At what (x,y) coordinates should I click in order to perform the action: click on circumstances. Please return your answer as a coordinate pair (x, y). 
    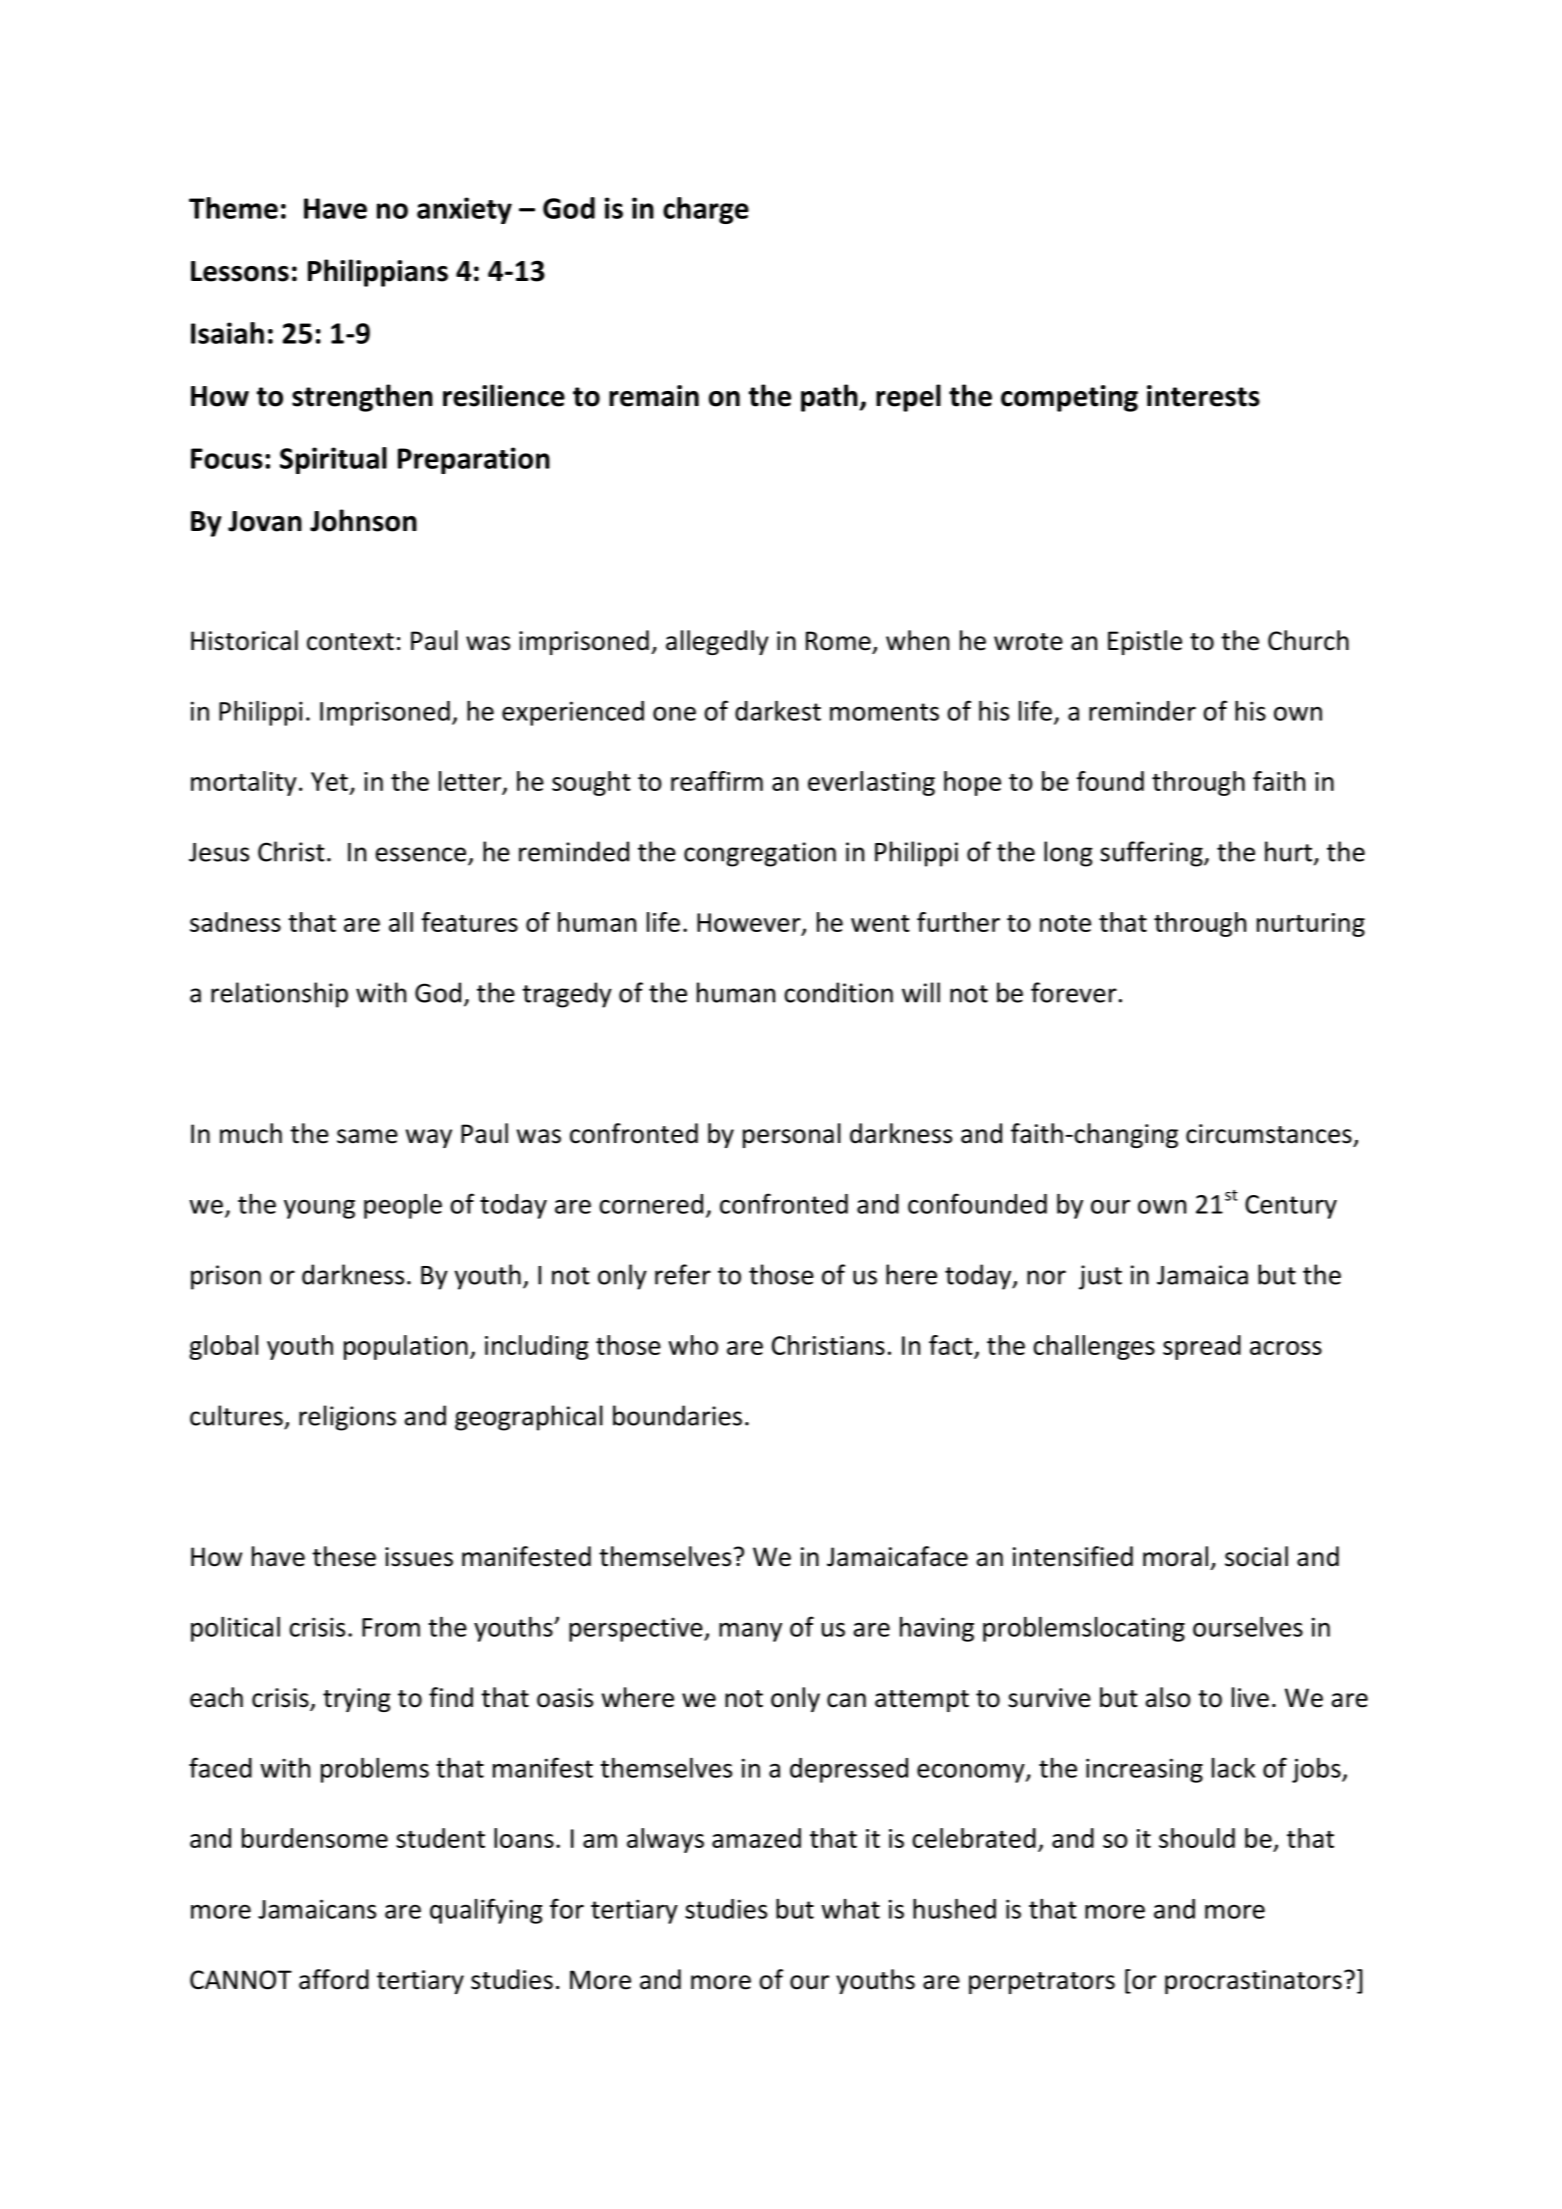
    Looking at the image, I should click on (1269, 1134).
